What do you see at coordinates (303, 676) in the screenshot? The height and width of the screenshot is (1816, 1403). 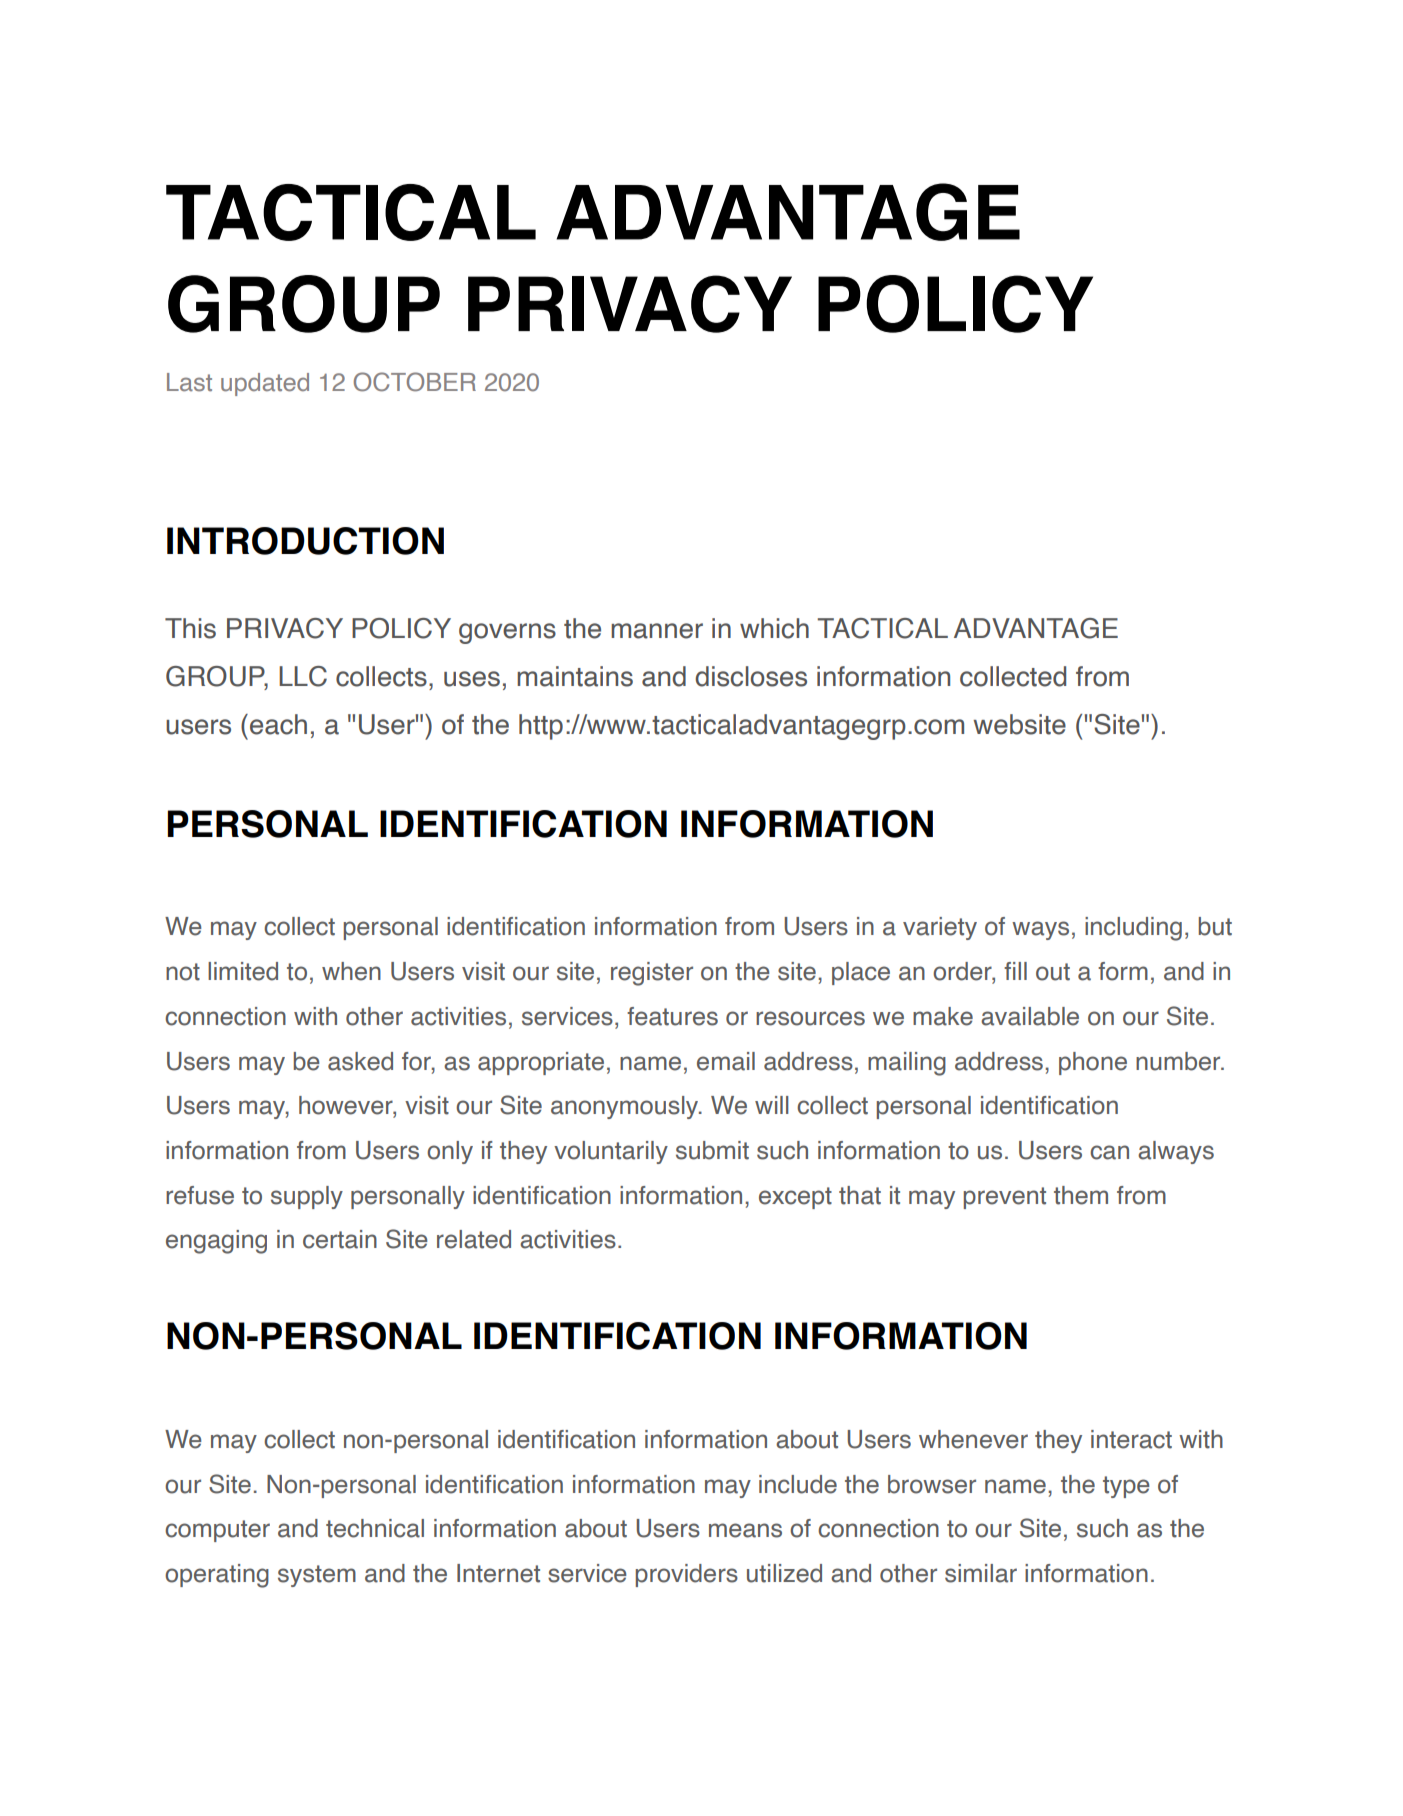 I see `LLC` at bounding box center [303, 676].
